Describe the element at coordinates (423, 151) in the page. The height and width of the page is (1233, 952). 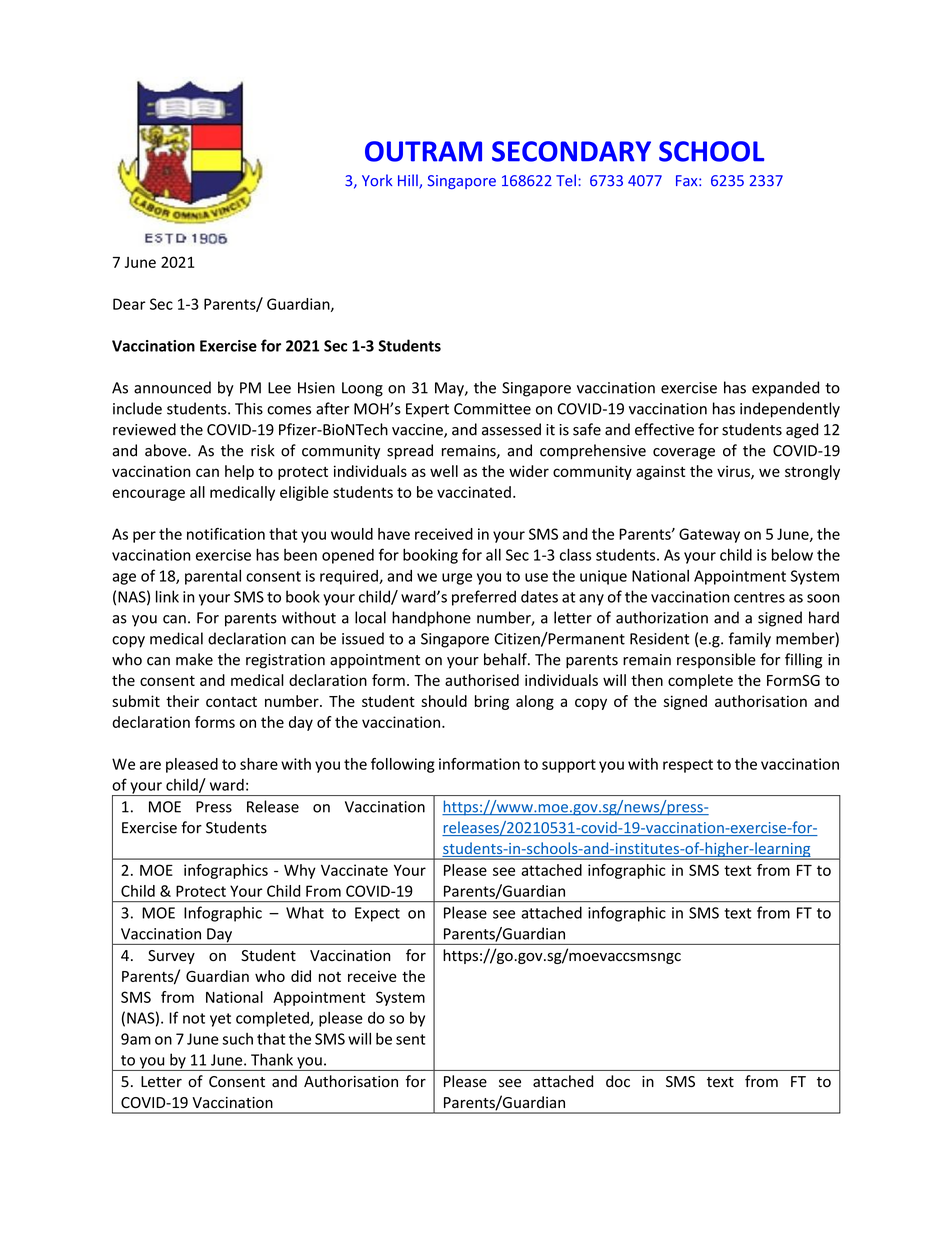
I see `OUTRAM` at that location.
